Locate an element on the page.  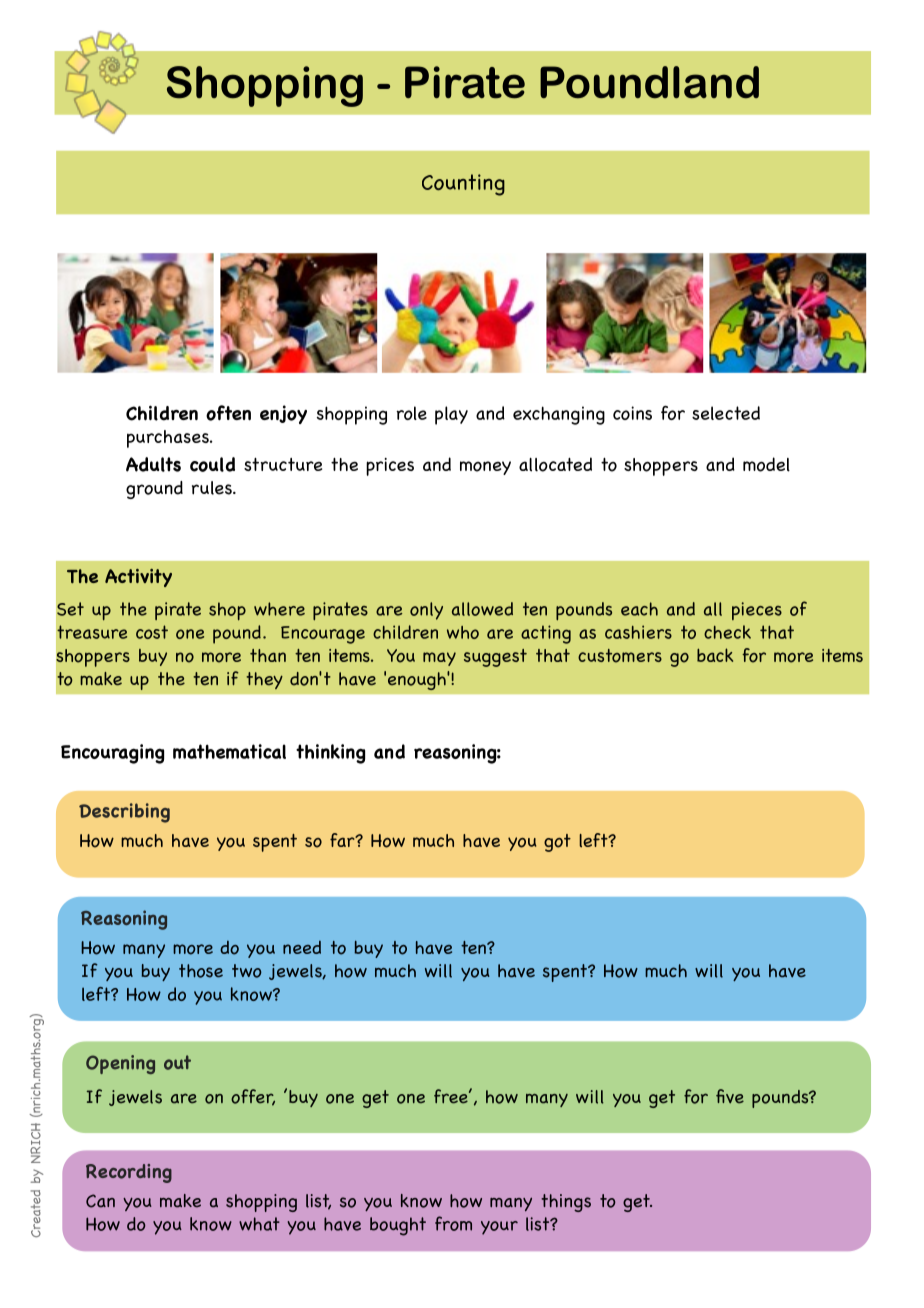
Counting is located at coordinates (463, 185).
